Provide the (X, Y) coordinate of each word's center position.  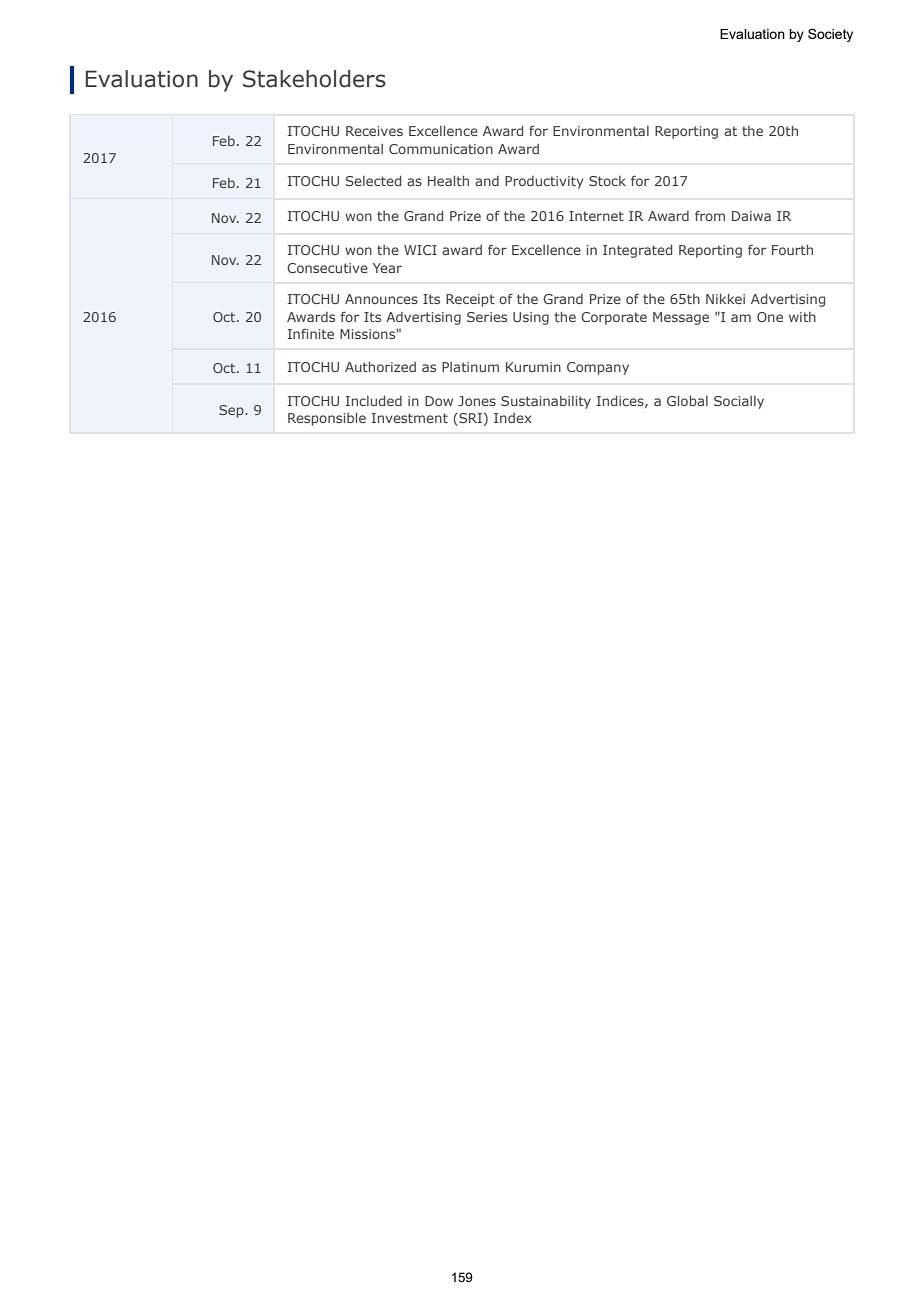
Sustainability (546, 402)
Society (830, 35)
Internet (596, 216)
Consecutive (327, 268)
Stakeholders (314, 79)
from (710, 215)
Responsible (327, 419)
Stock (607, 181)
